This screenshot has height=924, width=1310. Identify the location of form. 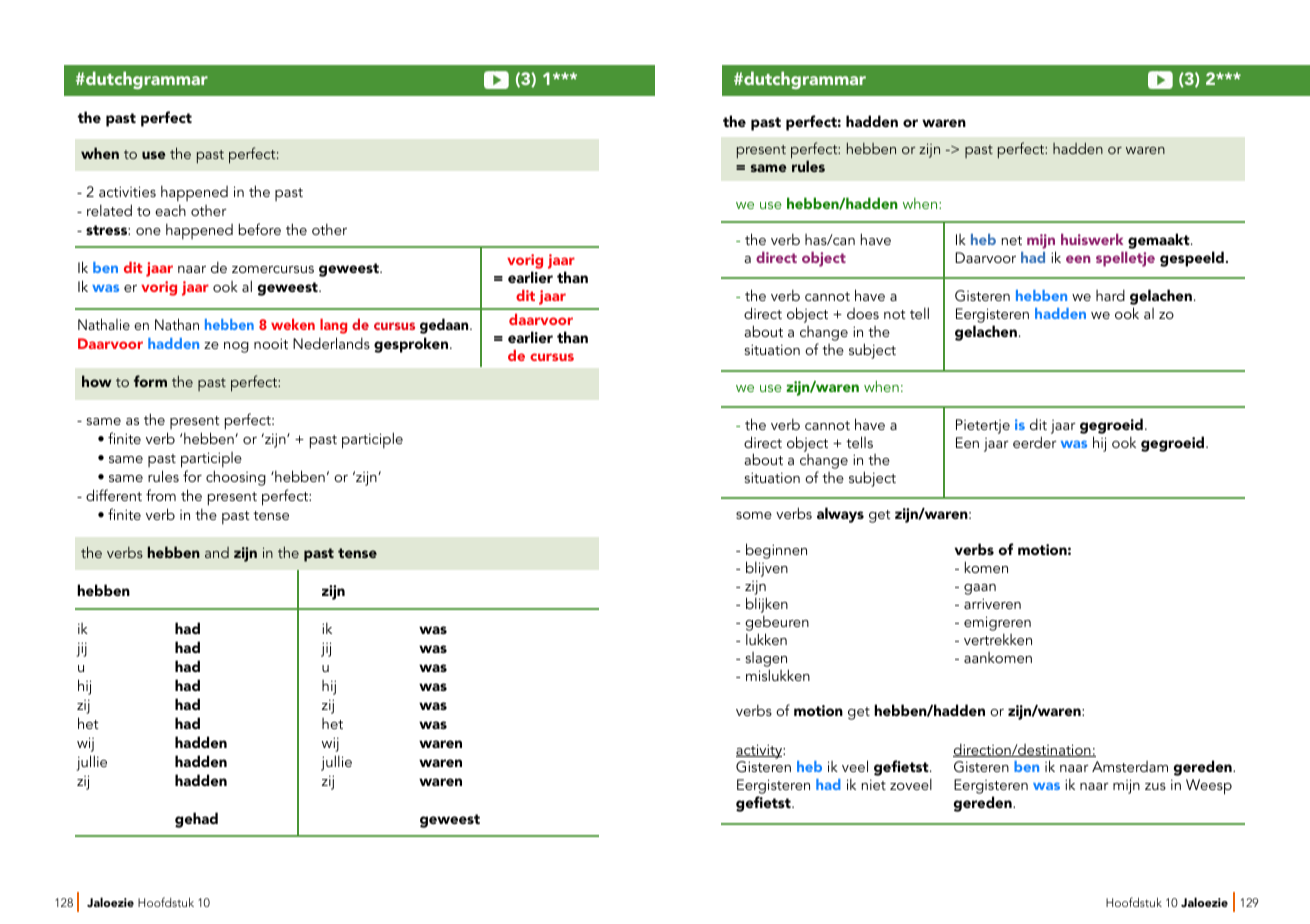
(150, 381).
